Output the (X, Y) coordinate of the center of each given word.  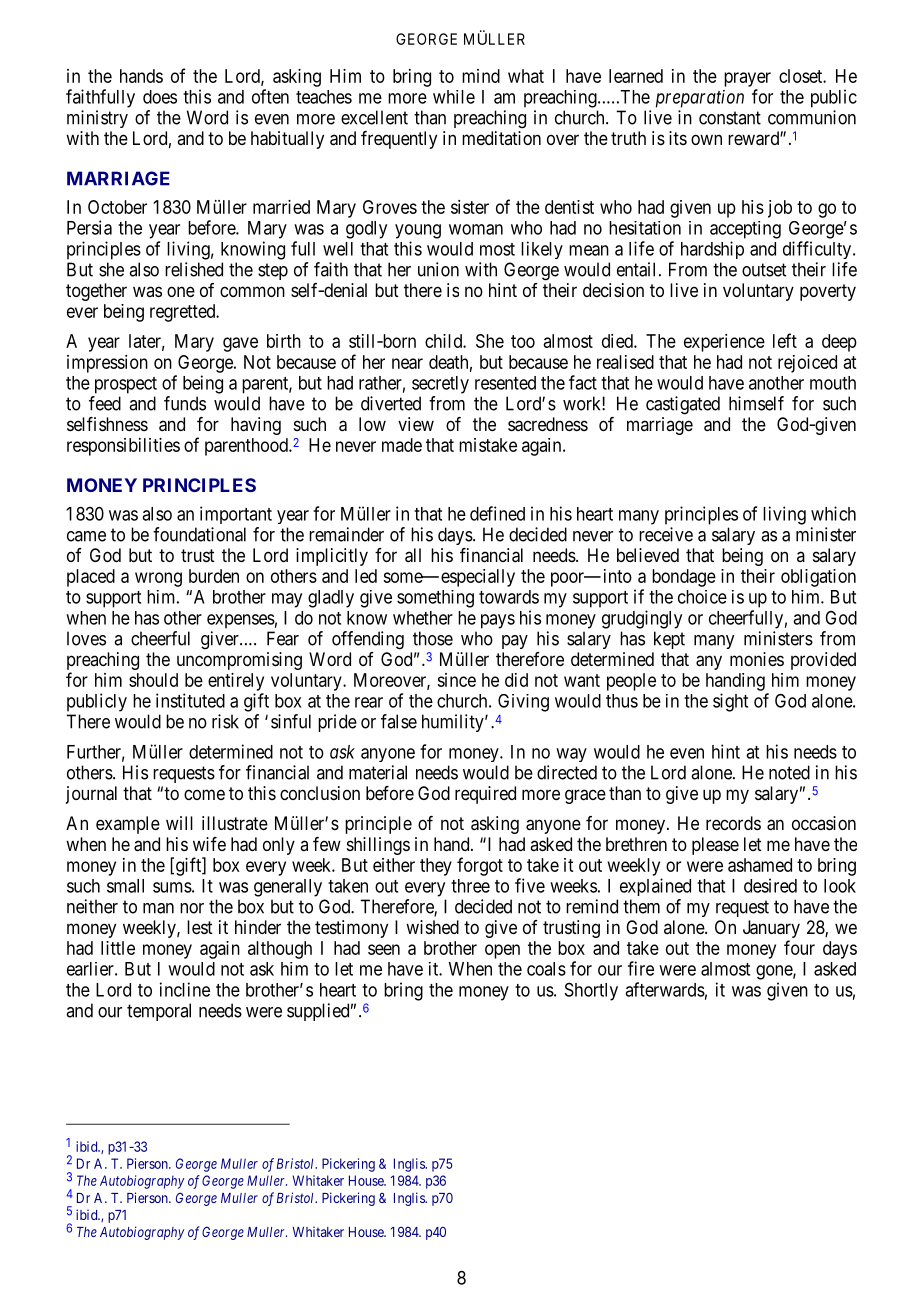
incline (185, 989)
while (454, 97)
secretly (440, 385)
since (456, 680)
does (160, 97)
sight (730, 702)
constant (730, 118)
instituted (190, 700)
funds (185, 403)
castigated (683, 405)
